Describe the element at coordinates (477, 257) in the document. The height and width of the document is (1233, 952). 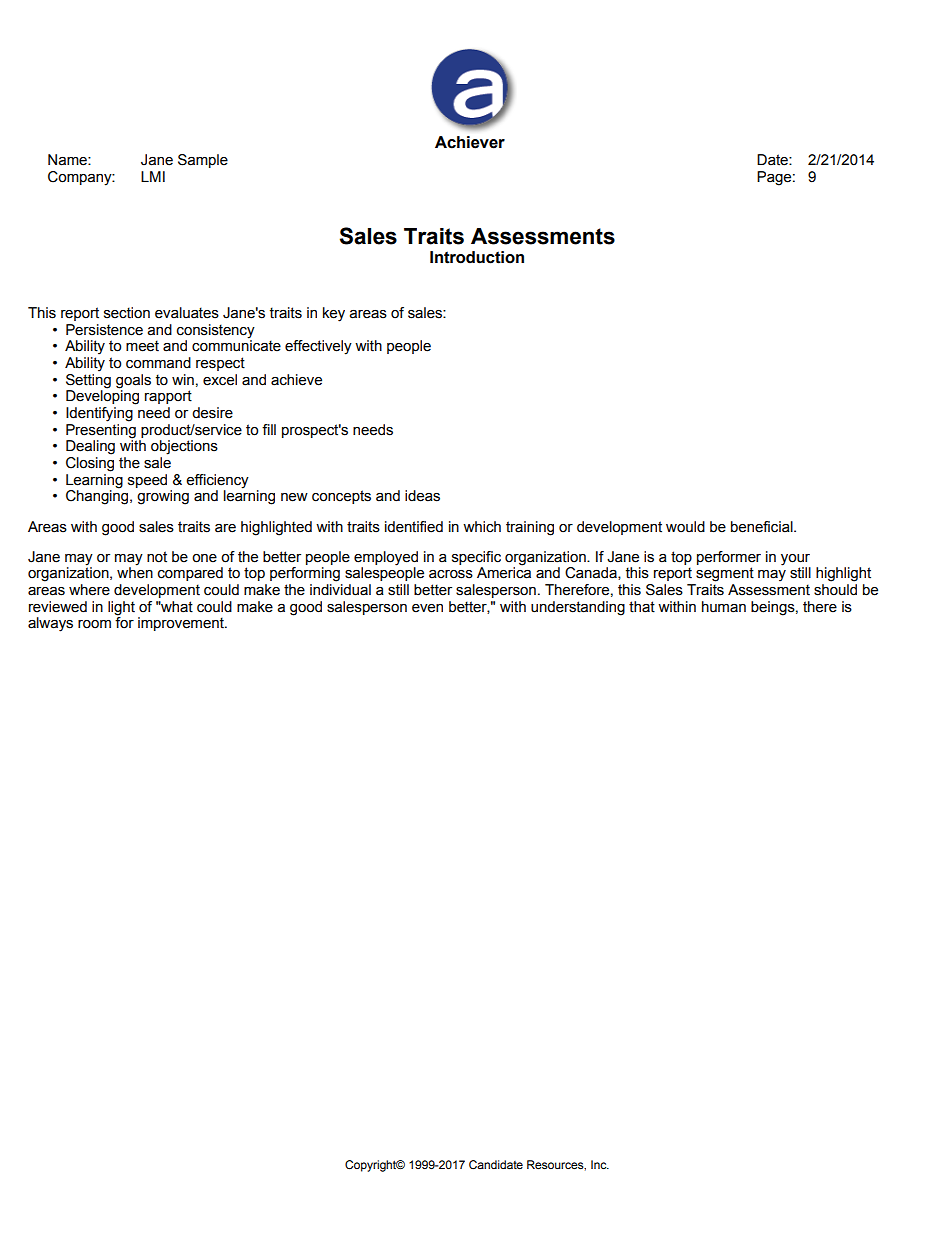
I see `Introduction` at that location.
